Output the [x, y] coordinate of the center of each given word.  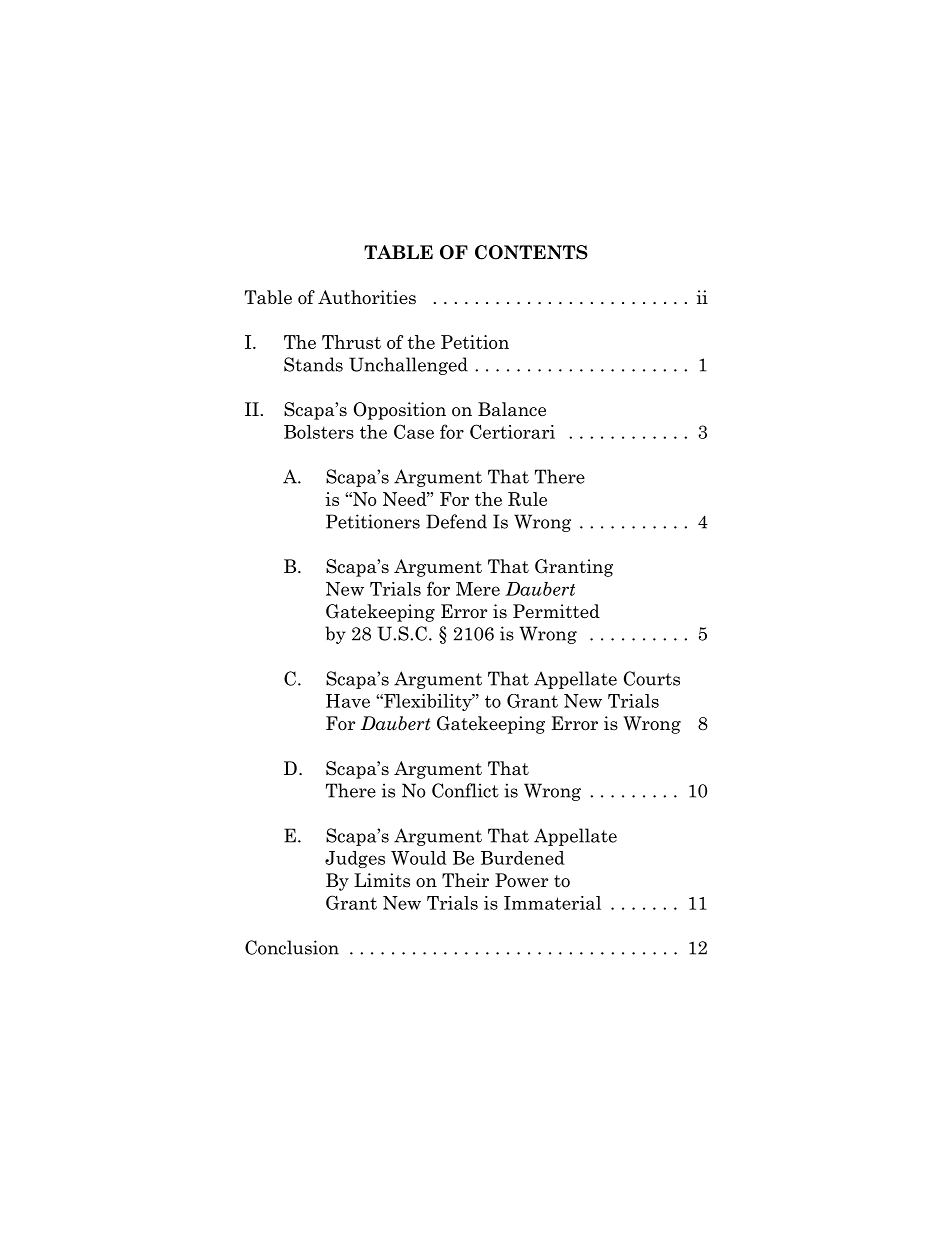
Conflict [465, 790]
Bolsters [319, 432]
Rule [527, 499]
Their [465, 880]
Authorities [367, 297]
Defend [456, 521]
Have [348, 701]
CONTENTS [531, 252]
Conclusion [292, 947]
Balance [512, 409]
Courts [652, 678]
